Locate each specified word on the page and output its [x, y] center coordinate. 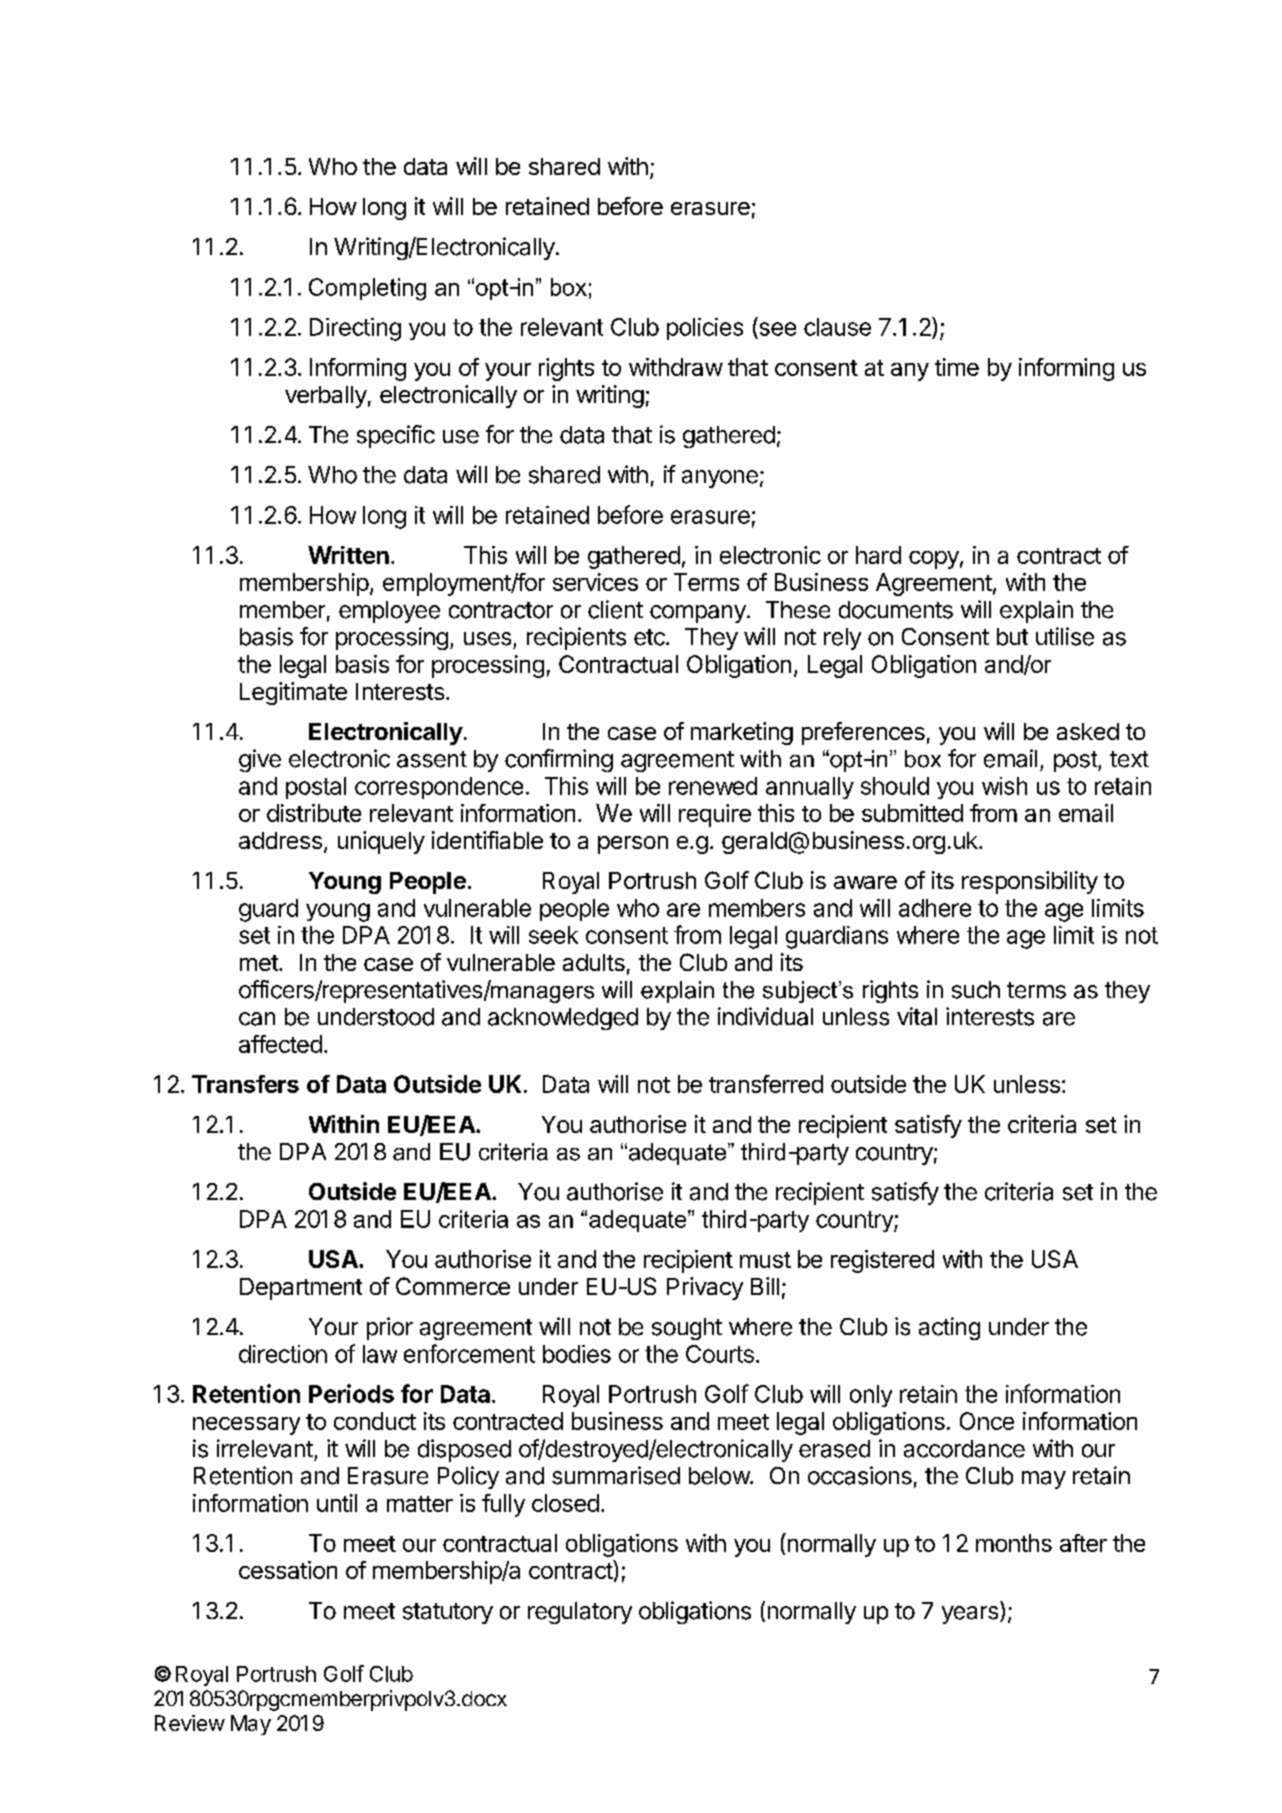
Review [190, 1723]
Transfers [245, 1084]
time [957, 367]
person [633, 845]
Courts [720, 1354]
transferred [766, 1084]
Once [987, 1421]
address [280, 840]
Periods [351, 1393]
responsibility [1030, 882]
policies [705, 329]
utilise [1065, 636]
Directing [355, 329]
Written [348, 555]
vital [917, 1016]
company [699, 614]
